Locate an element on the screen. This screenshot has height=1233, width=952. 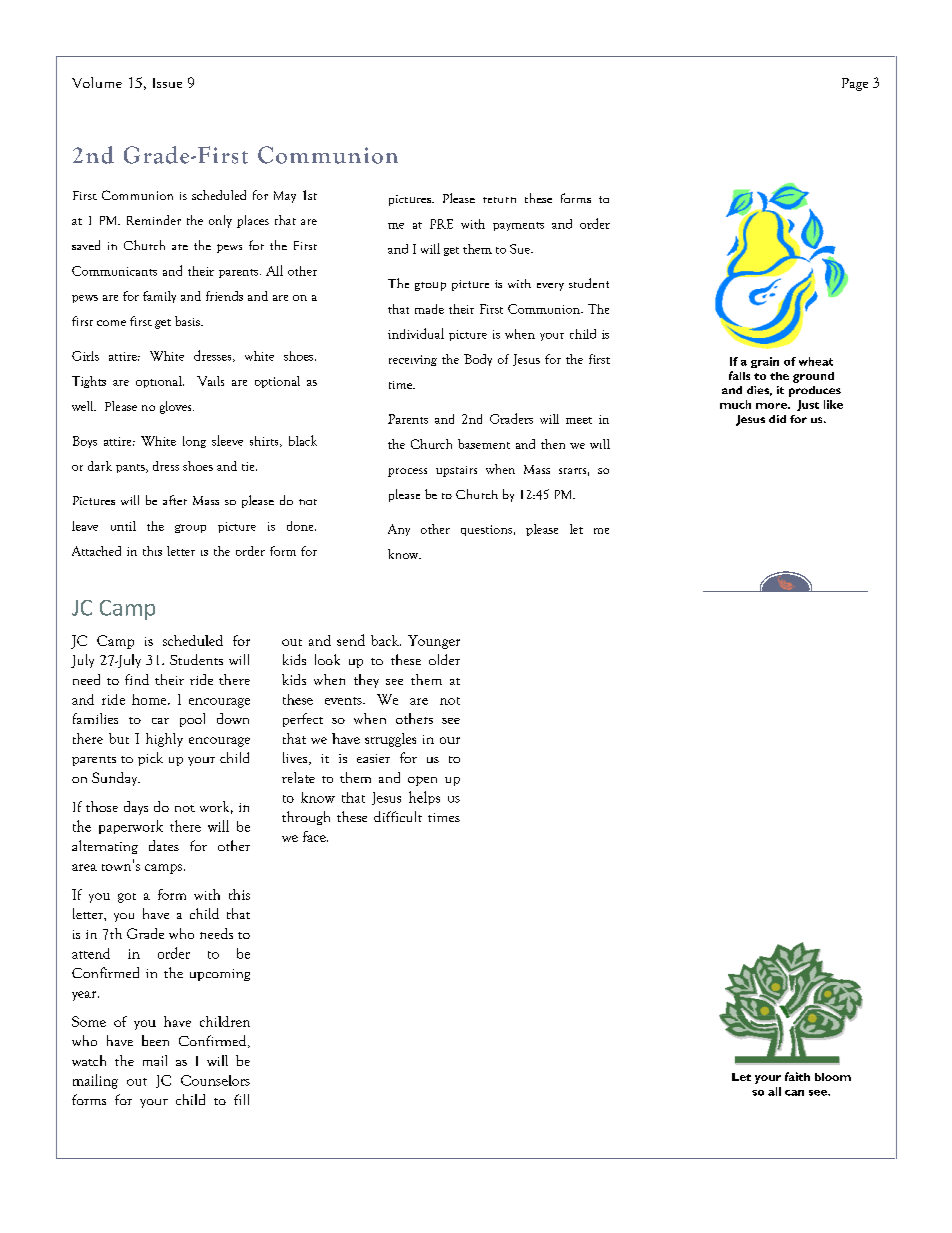
Page is located at coordinates (855, 84).
